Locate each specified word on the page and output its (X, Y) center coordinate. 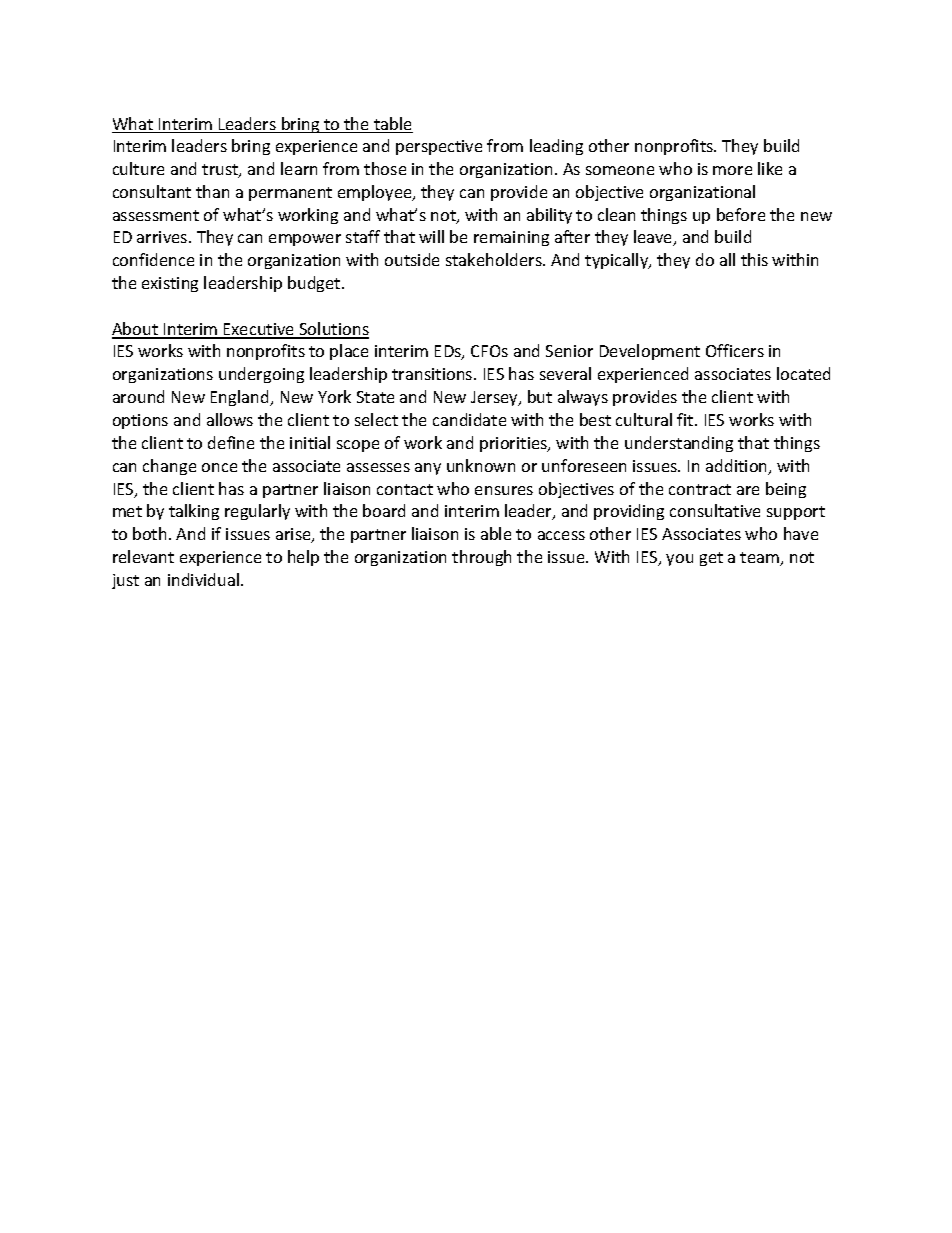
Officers (735, 350)
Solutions (333, 330)
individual (205, 579)
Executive (259, 330)
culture (138, 168)
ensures (504, 490)
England (241, 398)
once (219, 467)
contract (700, 489)
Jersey (495, 398)
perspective (439, 147)
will (431, 236)
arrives (163, 237)
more (732, 170)
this (754, 259)
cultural (644, 419)
